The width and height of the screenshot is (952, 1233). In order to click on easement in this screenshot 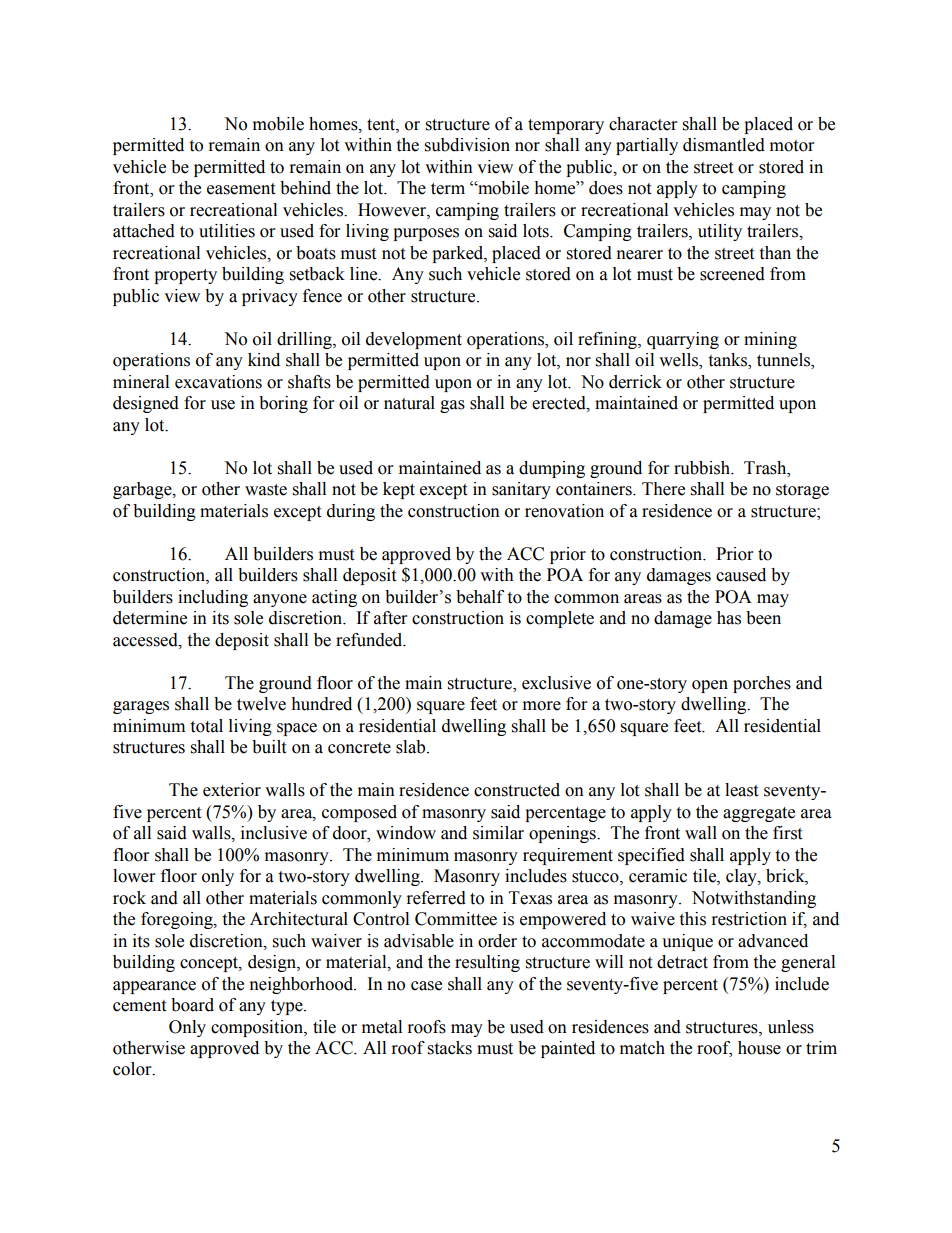, I will do `click(241, 189)`.
